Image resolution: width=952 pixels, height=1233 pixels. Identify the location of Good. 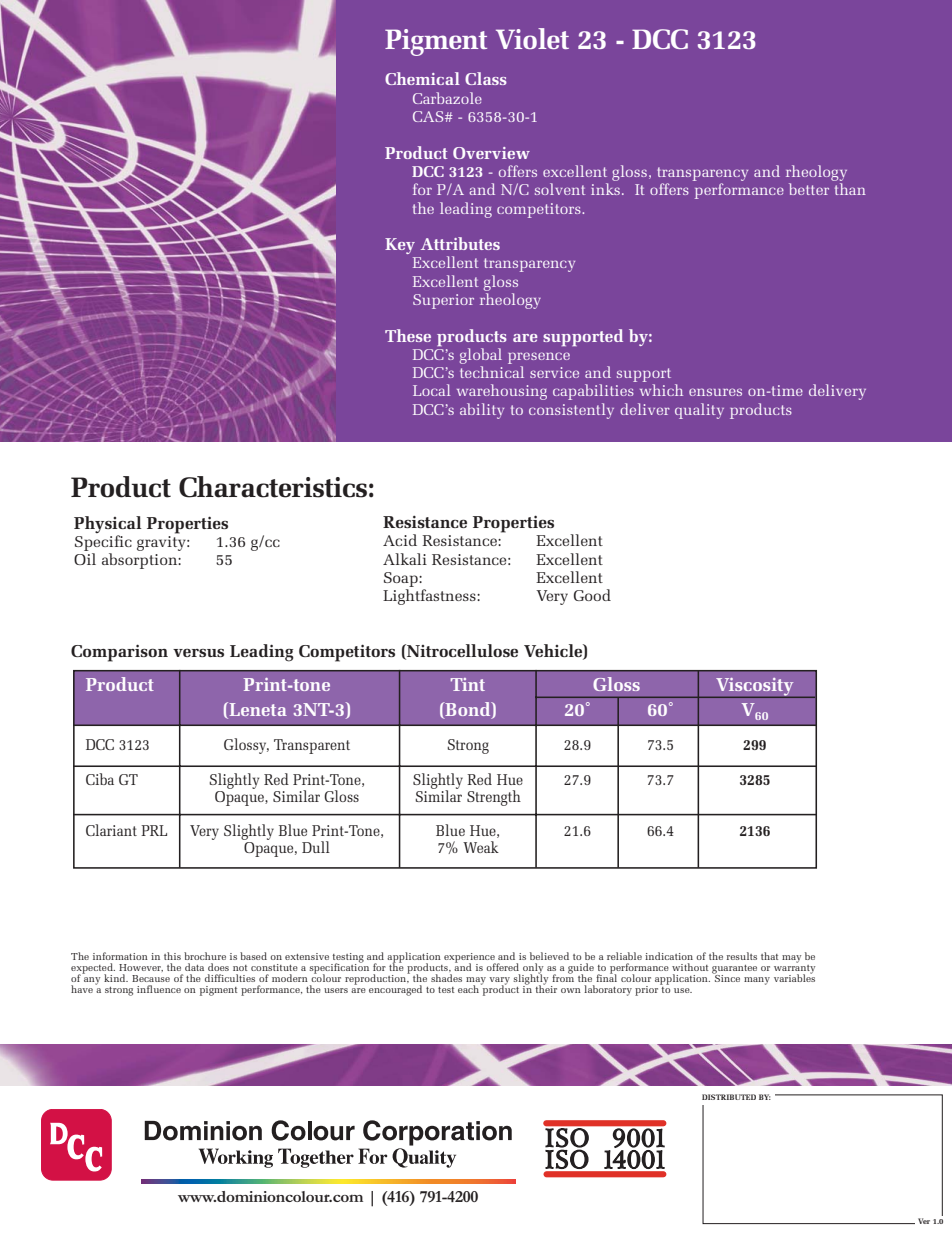
(592, 595).
